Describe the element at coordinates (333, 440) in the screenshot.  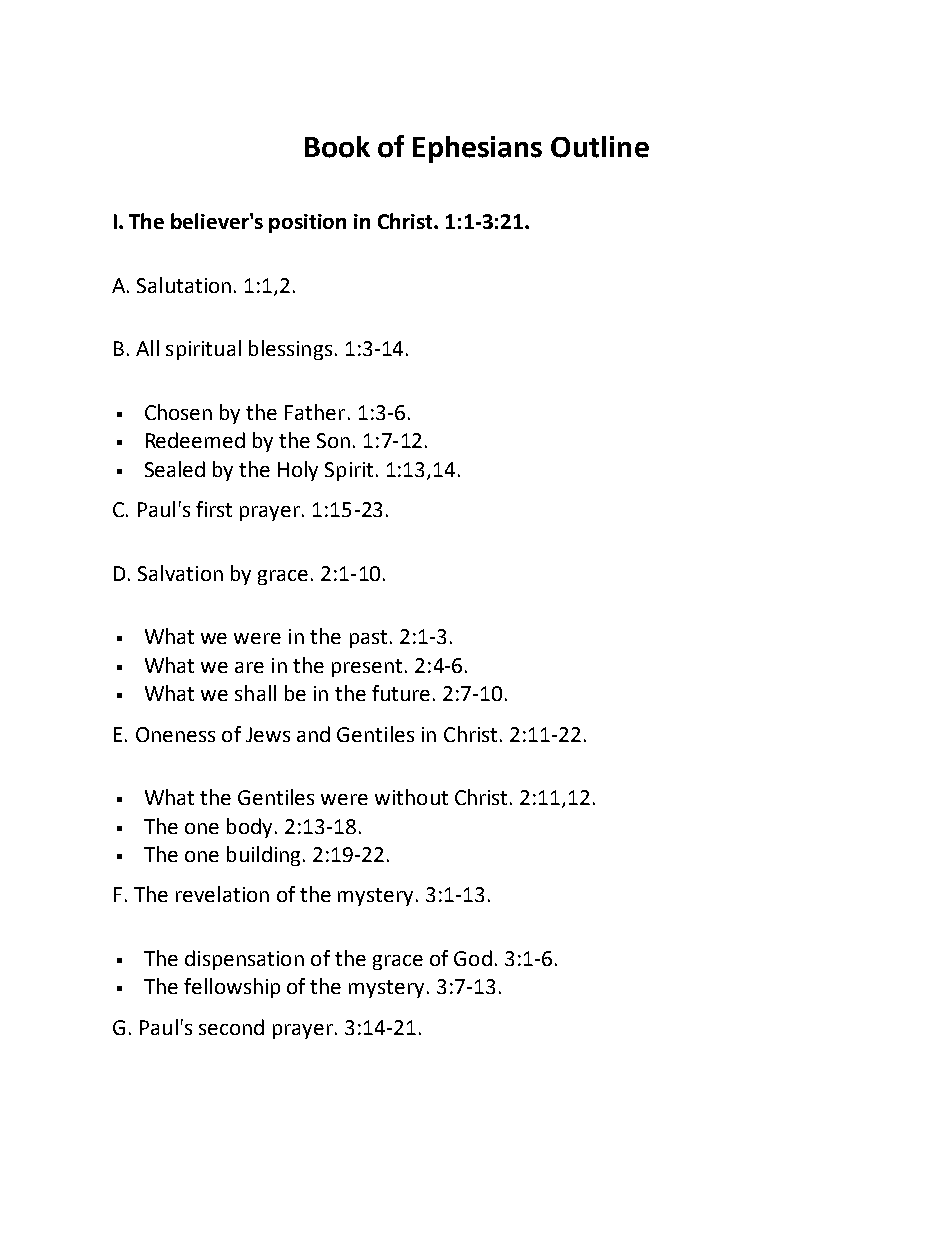
I see `Son` at that location.
